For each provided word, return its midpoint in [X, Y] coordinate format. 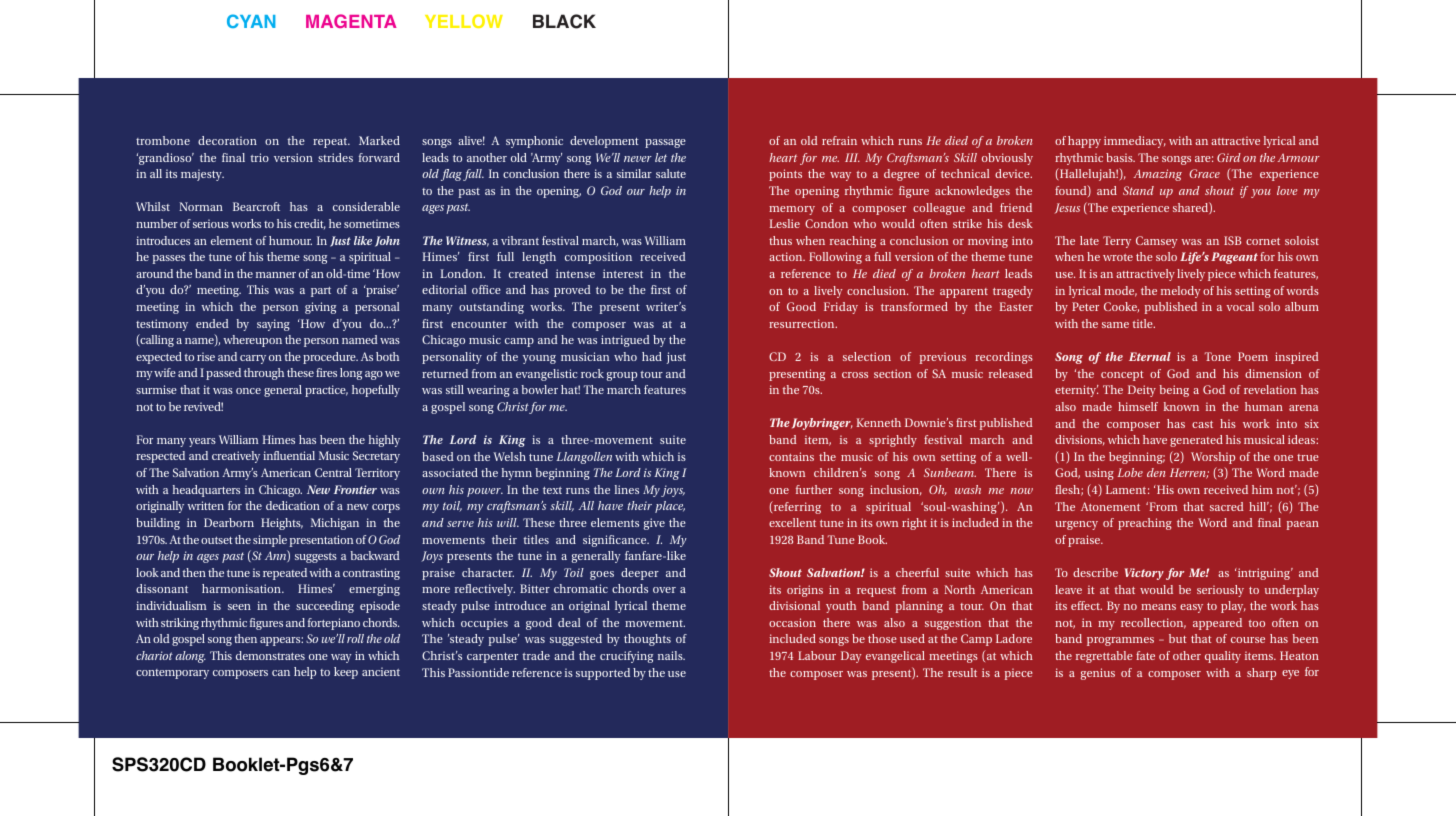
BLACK [564, 21]
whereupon [252, 341]
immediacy [1135, 142]
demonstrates [270, 655]
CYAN [251, 21]
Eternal [1150, 356]
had [652, 356]
